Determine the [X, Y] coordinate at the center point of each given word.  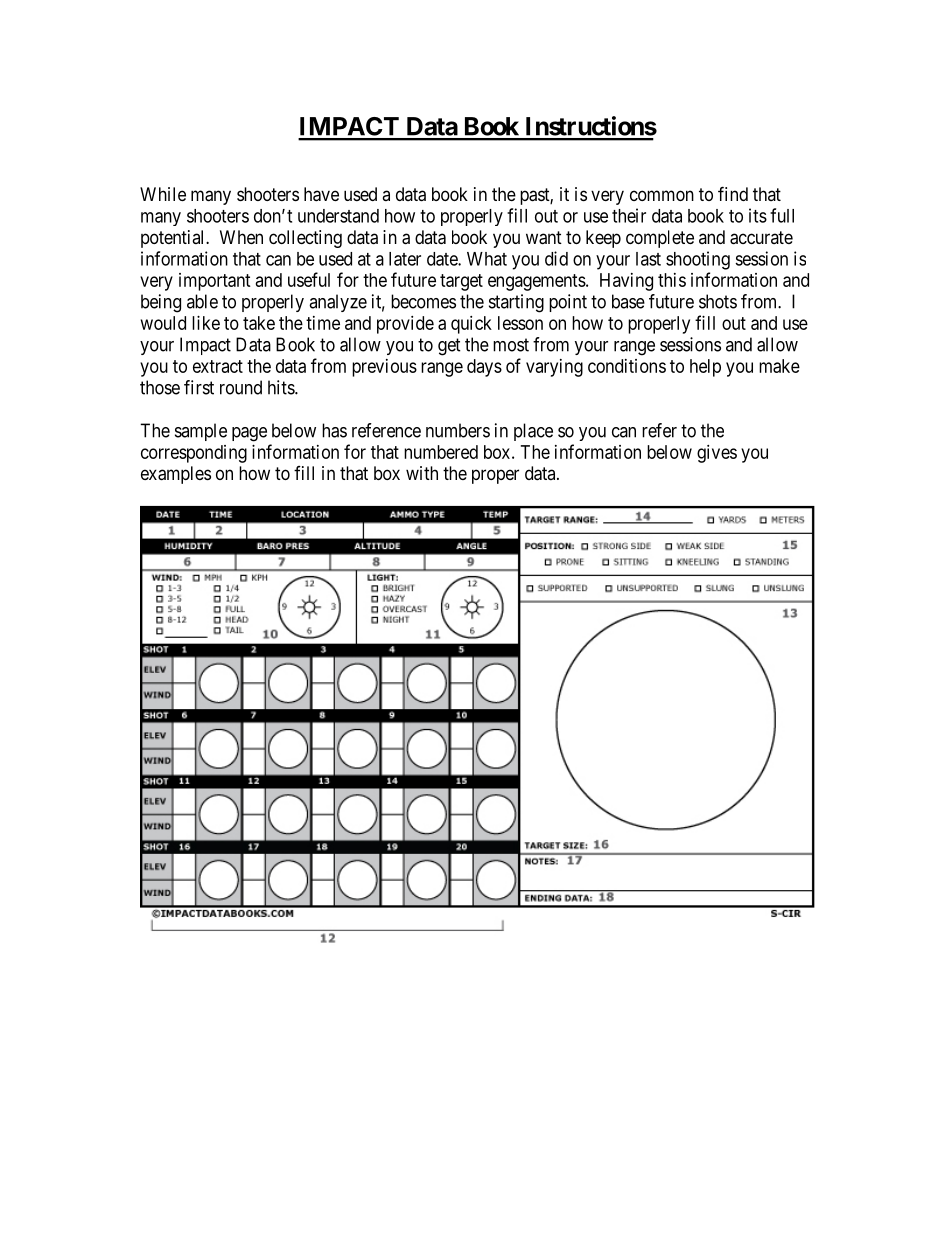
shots [718, 301]
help [705, 368]
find [733, 193]
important [215, 282]
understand [338, 216]
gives [717, 454]
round [241, 387]
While [163, 194]
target [461, 282]
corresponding [194, 454]
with [422, 473]
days [484, 368]
